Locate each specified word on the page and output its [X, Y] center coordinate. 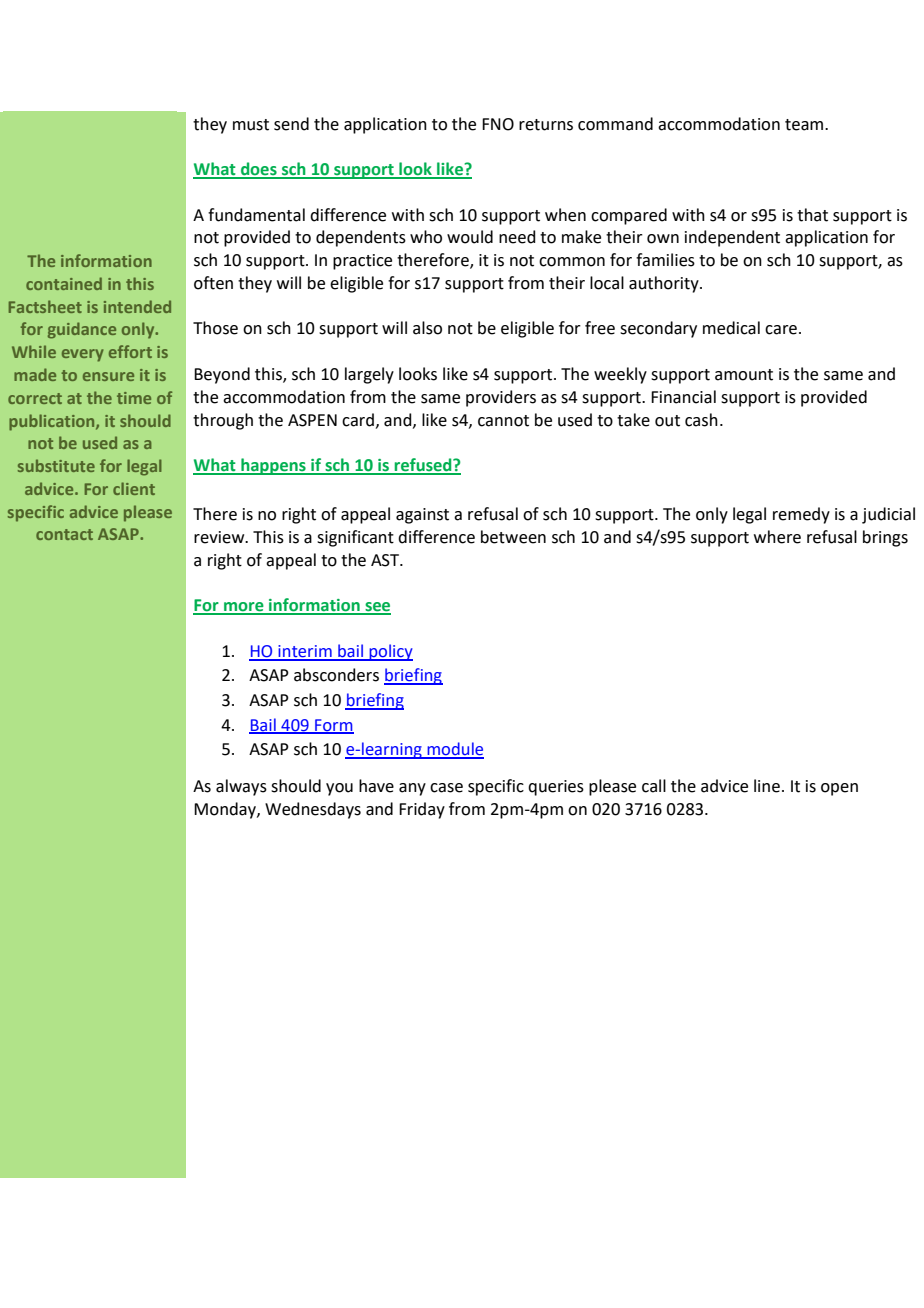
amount [744, 375]
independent [732, 238]
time [134, 398]
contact [64, 534]
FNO [498, 124]
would [470, 237]
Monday [226, 810]
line [767, 786]
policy [390, 652]
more [244, 608]
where [777, 537]
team [805, 125]
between [513, 537]
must [251, 125]
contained [64, 283]
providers [501, 398]
